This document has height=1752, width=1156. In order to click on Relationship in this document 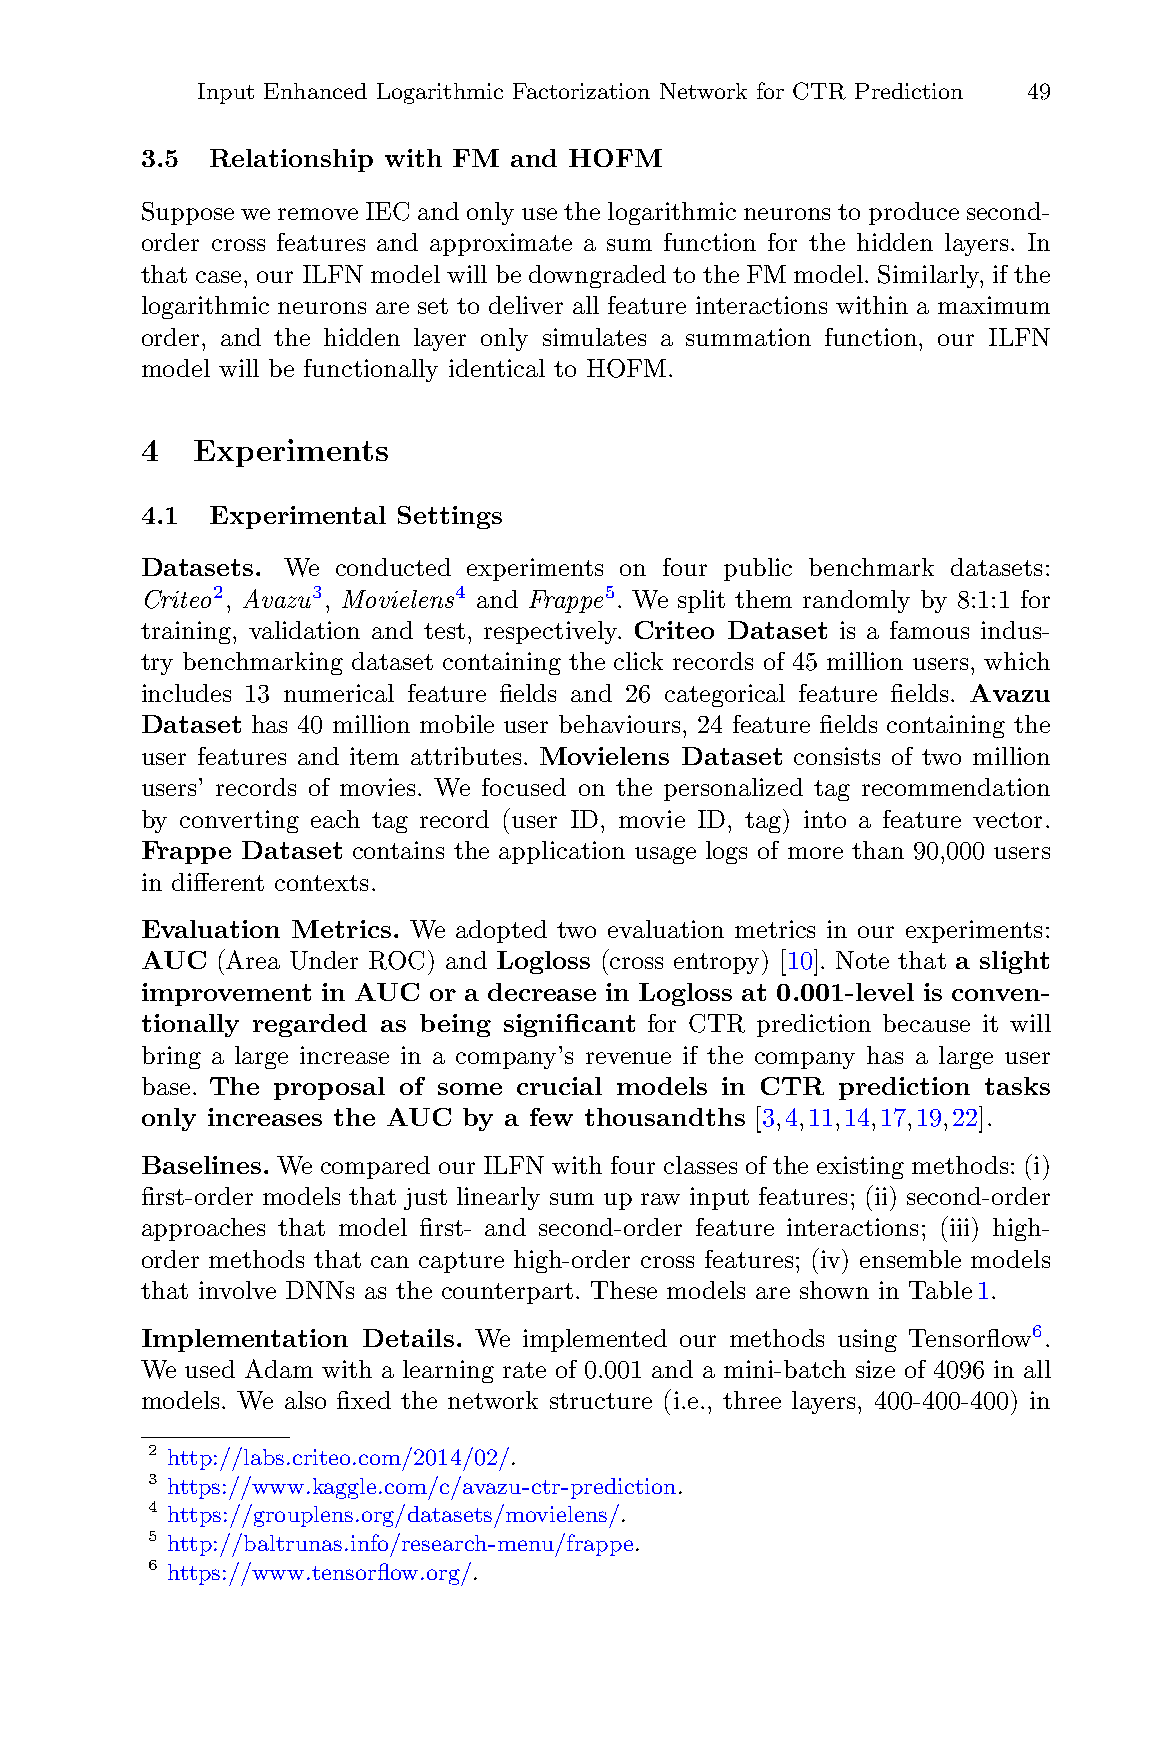, I will do `click(291, 160)`.
